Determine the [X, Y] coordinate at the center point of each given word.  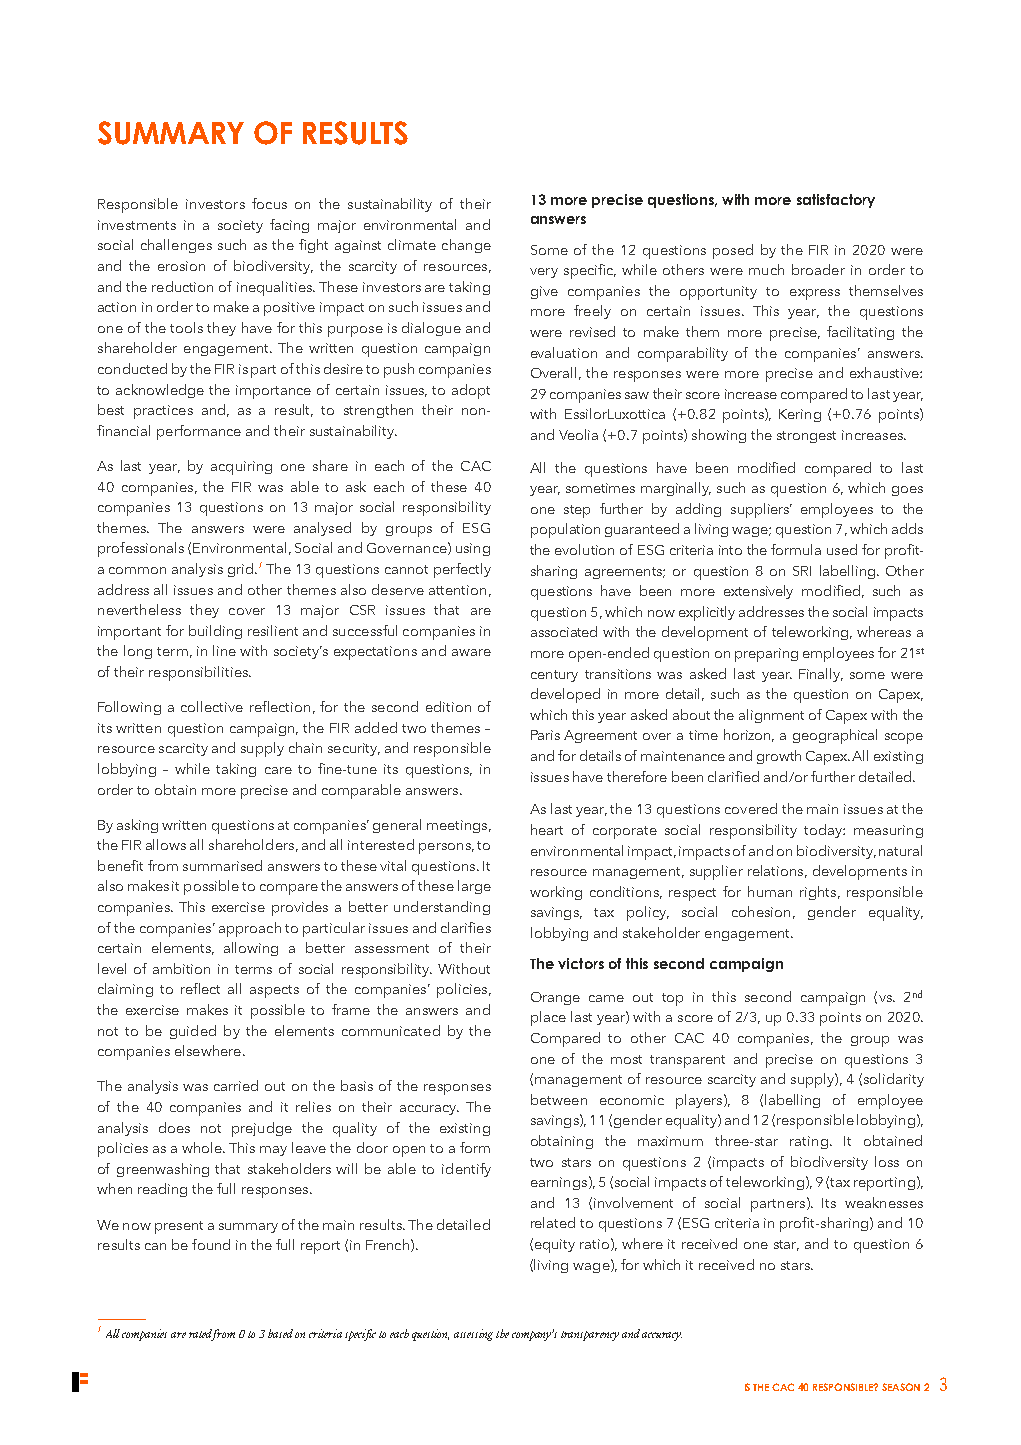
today [824, 831]
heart [547, 829]
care [278, 770]
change [466, 246]
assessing [473, 1335]
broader [818, 269]
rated [201, 1335]
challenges [176, 246]
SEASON [901, 1387]
